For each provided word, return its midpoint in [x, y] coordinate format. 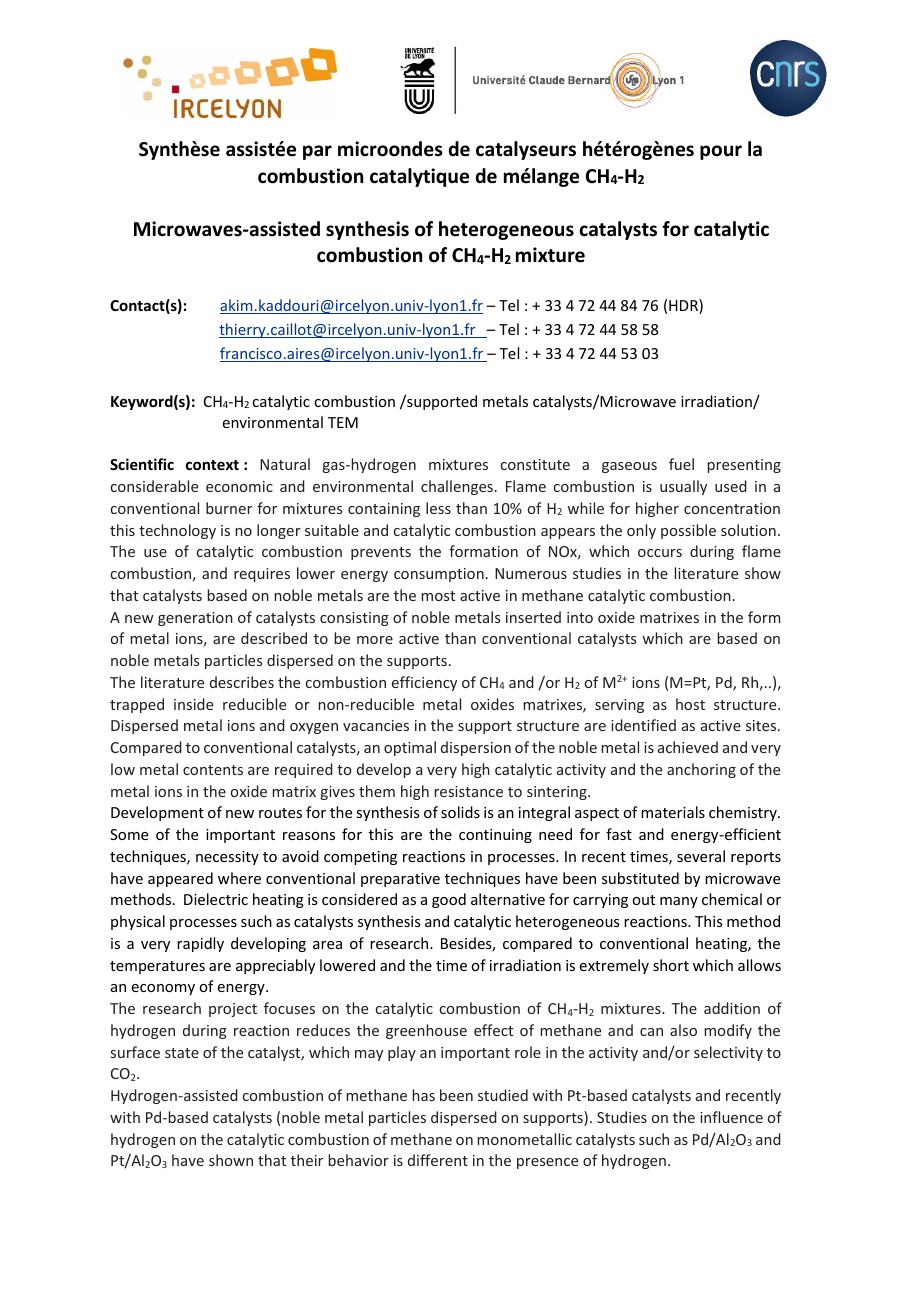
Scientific [142, 464]
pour [721, 152]
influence [731, 1117]
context [212, 465]
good [449, 900]
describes [242, 682]
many [679, 902]
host [690, 704]
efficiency [424, 683]
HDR [684, 306]
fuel [681, 464]
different [438, 1160]
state [182, 1053]
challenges [457, 487]
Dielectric [216, 899]
